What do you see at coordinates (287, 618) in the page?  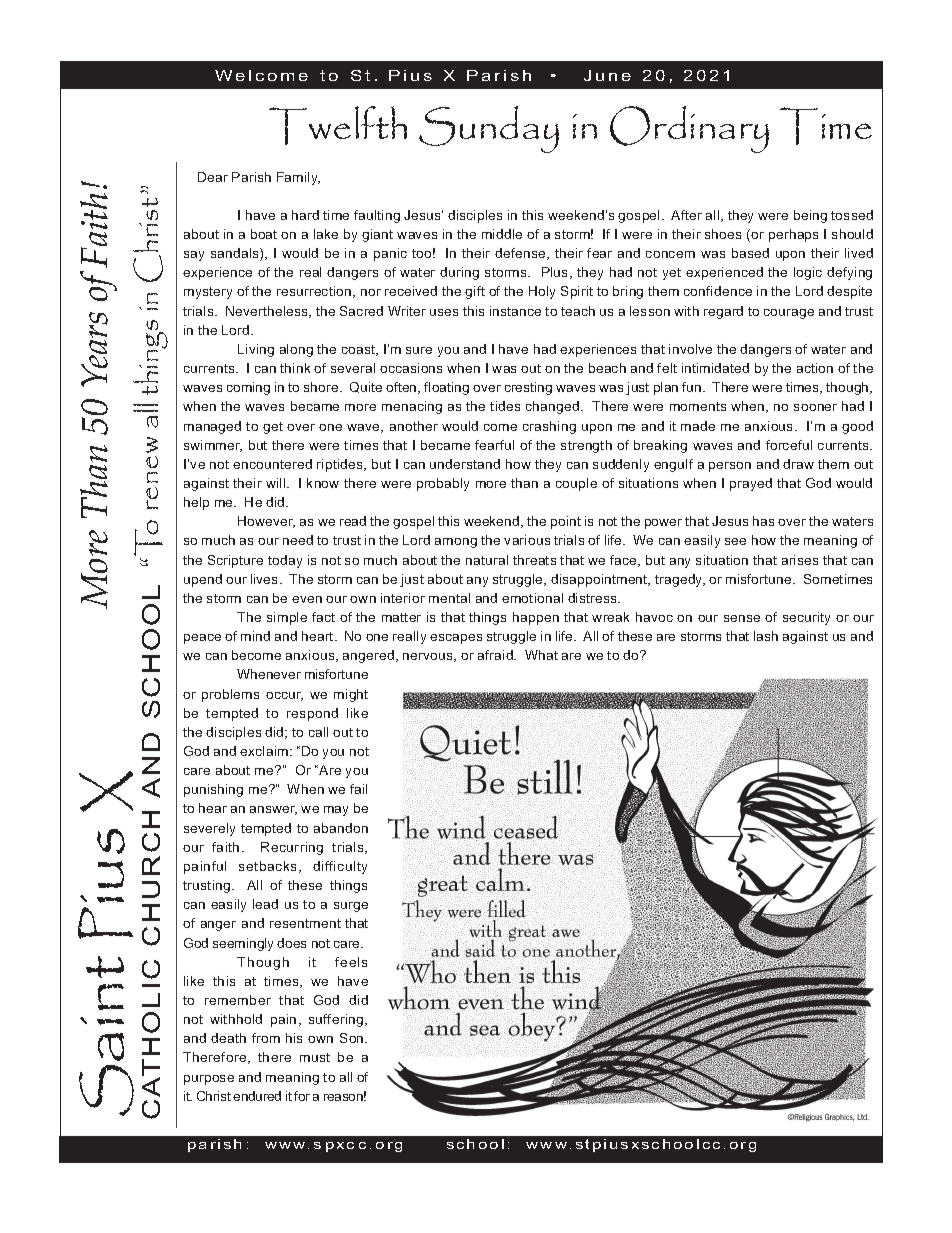 I see `simple` at bounding box center [287, 618].
